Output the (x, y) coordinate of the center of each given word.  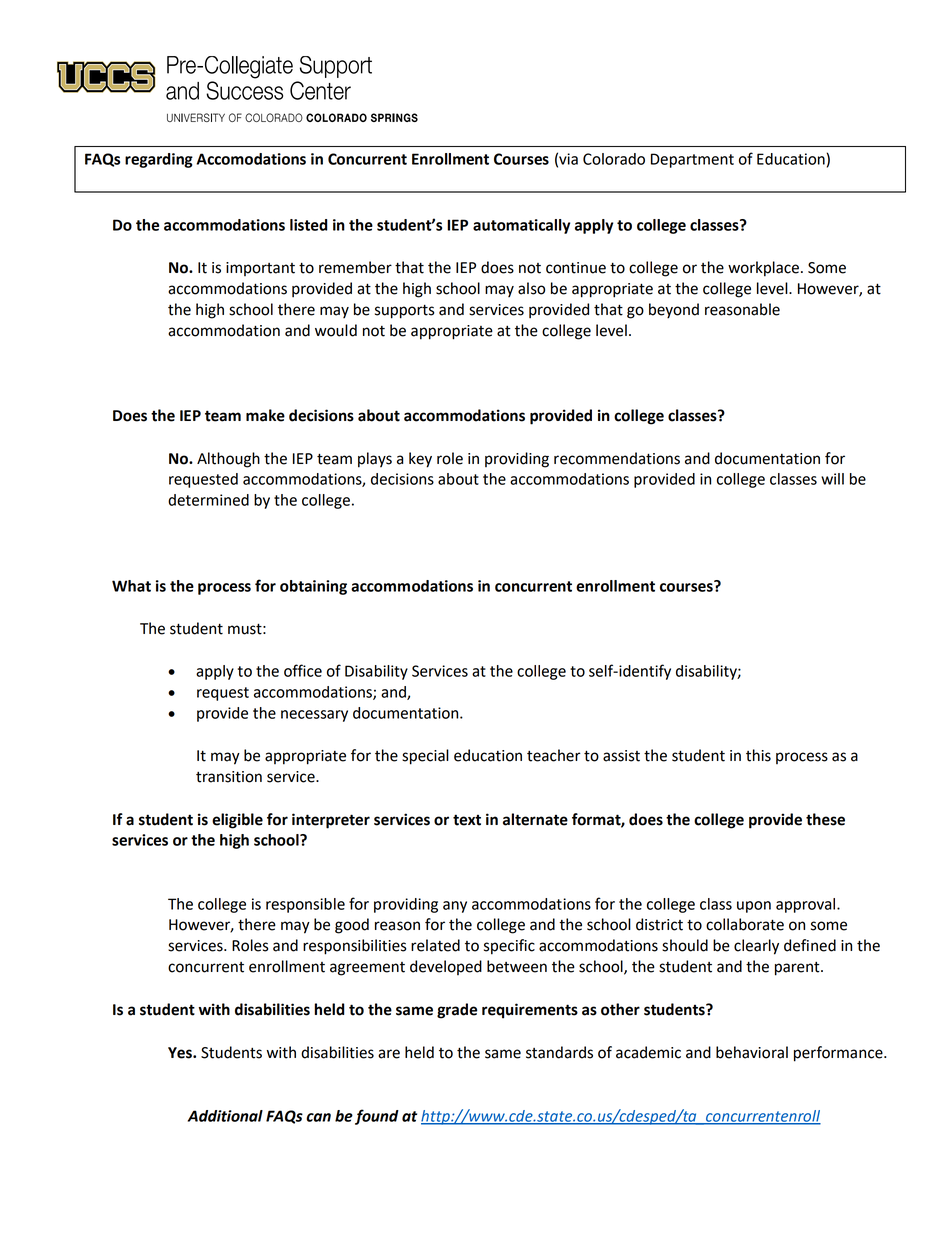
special (425, 757)
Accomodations (251, 159)
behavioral (752, 1052)
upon (754, 907)
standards (559, 1052)
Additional (225, 1116)
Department (692, 160)
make (265, 415)
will (832, 479)
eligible (237, 821)
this (758, 755)
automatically (521, 226)
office (303, 670)
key (420, 460)
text (467, 820)
